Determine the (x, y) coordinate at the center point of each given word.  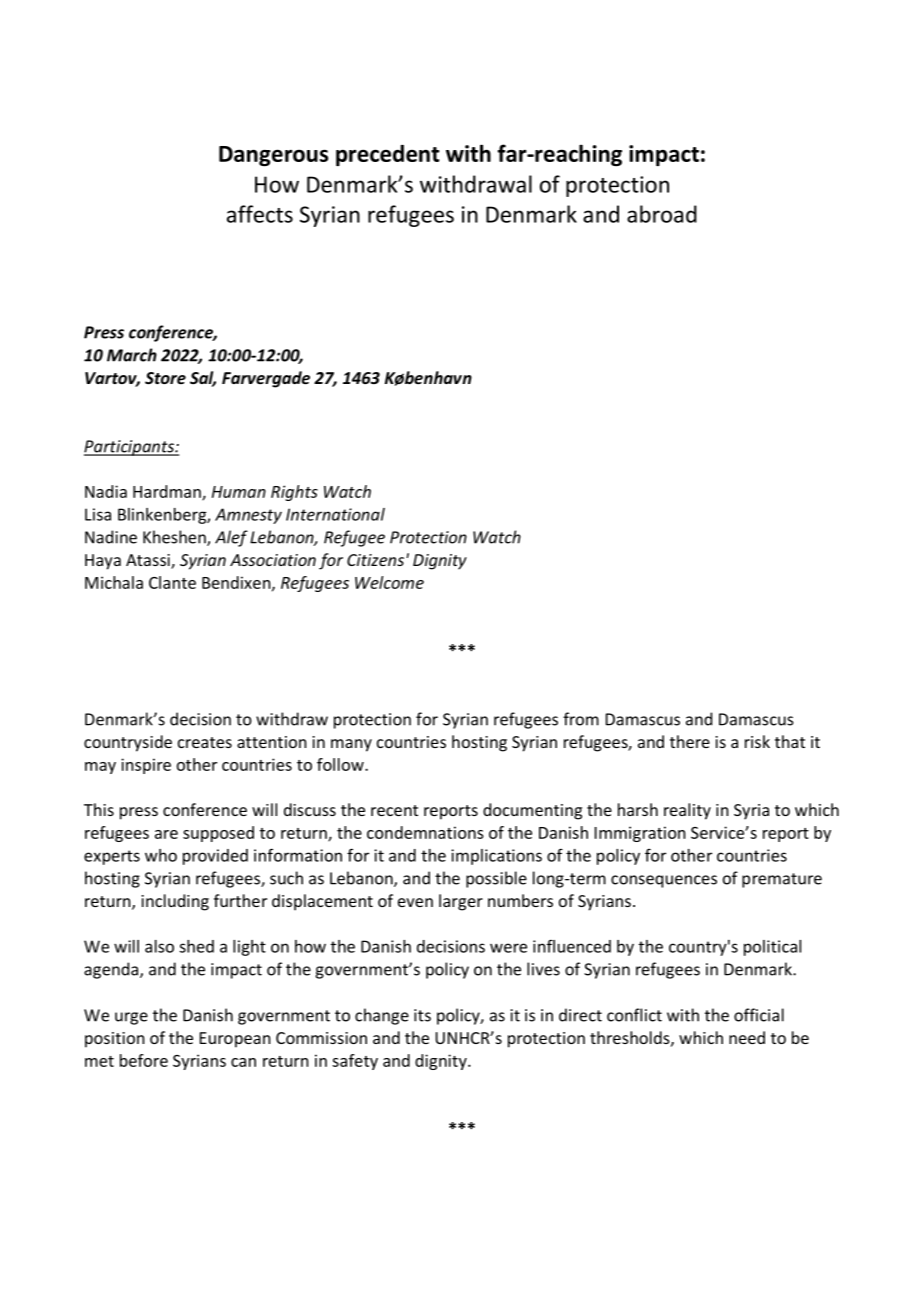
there (690, 741)
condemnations (425, 832)
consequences (664, 881)
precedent (388, 155)
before (144, 1060)
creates (205, 742)
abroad (662, 214)
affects (260, 214)
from (581, 719)
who (161, 855)
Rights (294, 493)
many (351, 745)
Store (165, 378)
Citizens (377, 560)
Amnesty (248, 516)
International (335, 514)
